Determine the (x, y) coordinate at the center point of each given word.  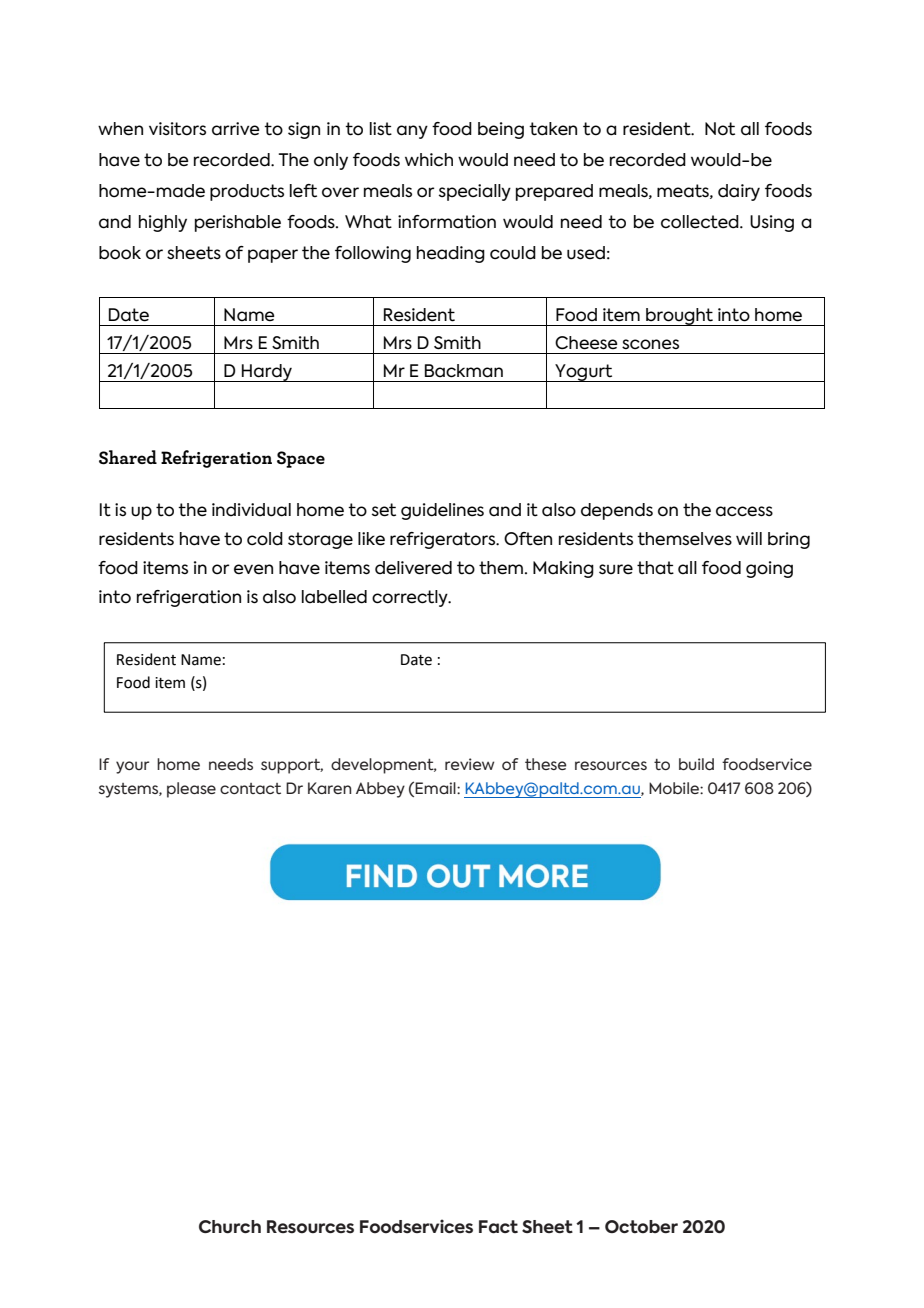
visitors (177, 129)
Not (720, 129)
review (469, 764)
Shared (128, 457)
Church (230, 1227)
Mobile (675, 788)
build (696, 764)
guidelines (442, 511)
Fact (498, 1227)
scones (650, 344)
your (132, 767)
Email (436, 788)
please (191, 790)
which (429, 159)
